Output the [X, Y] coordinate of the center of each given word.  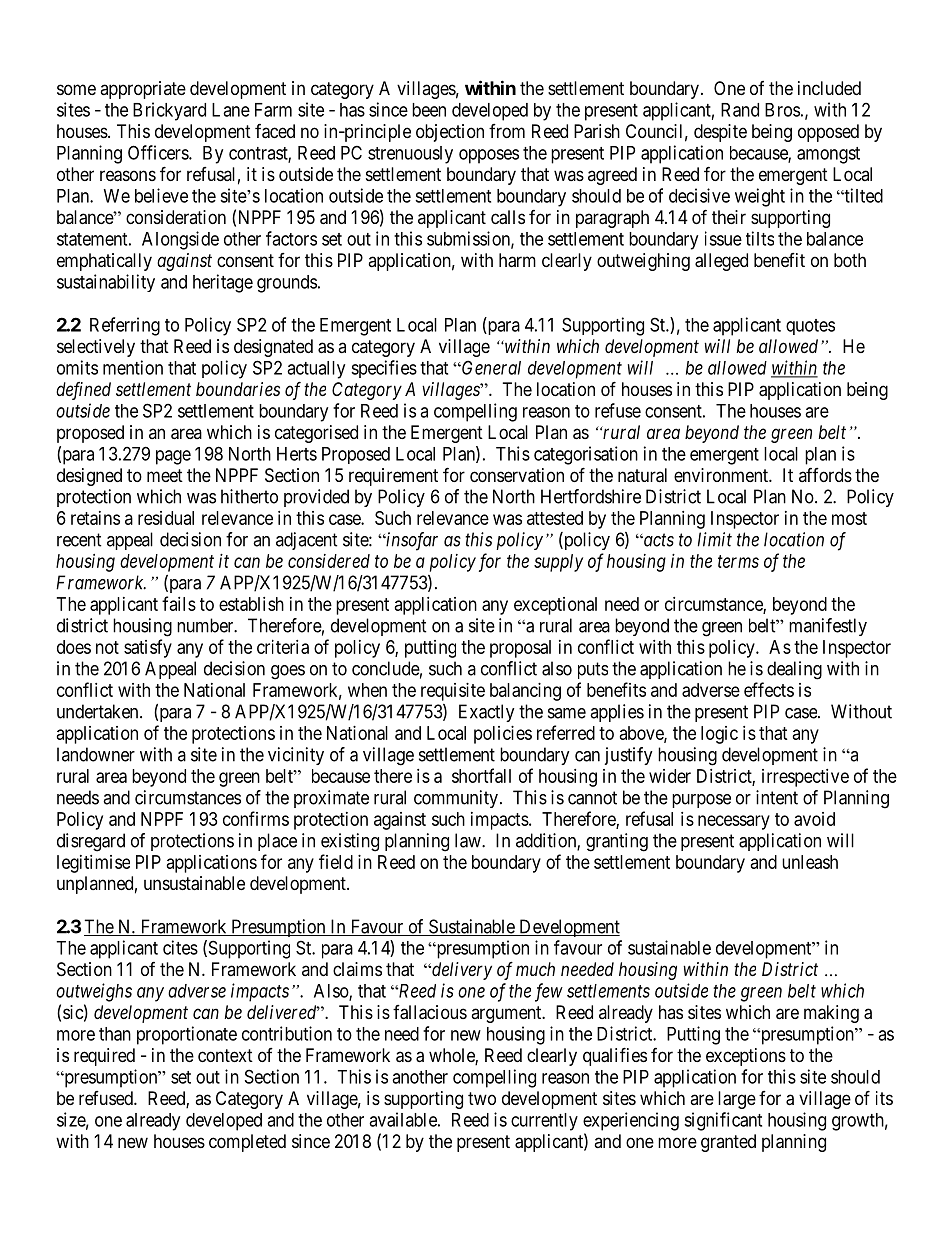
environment [722, 475]
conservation [517, 475]
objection [450, 133]
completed [247, 1143]
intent [777, 797]
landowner [96, 754]
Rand [740, 110]
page [173, 457]
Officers [159, 152]
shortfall [481, 775]
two [482, 1098]
